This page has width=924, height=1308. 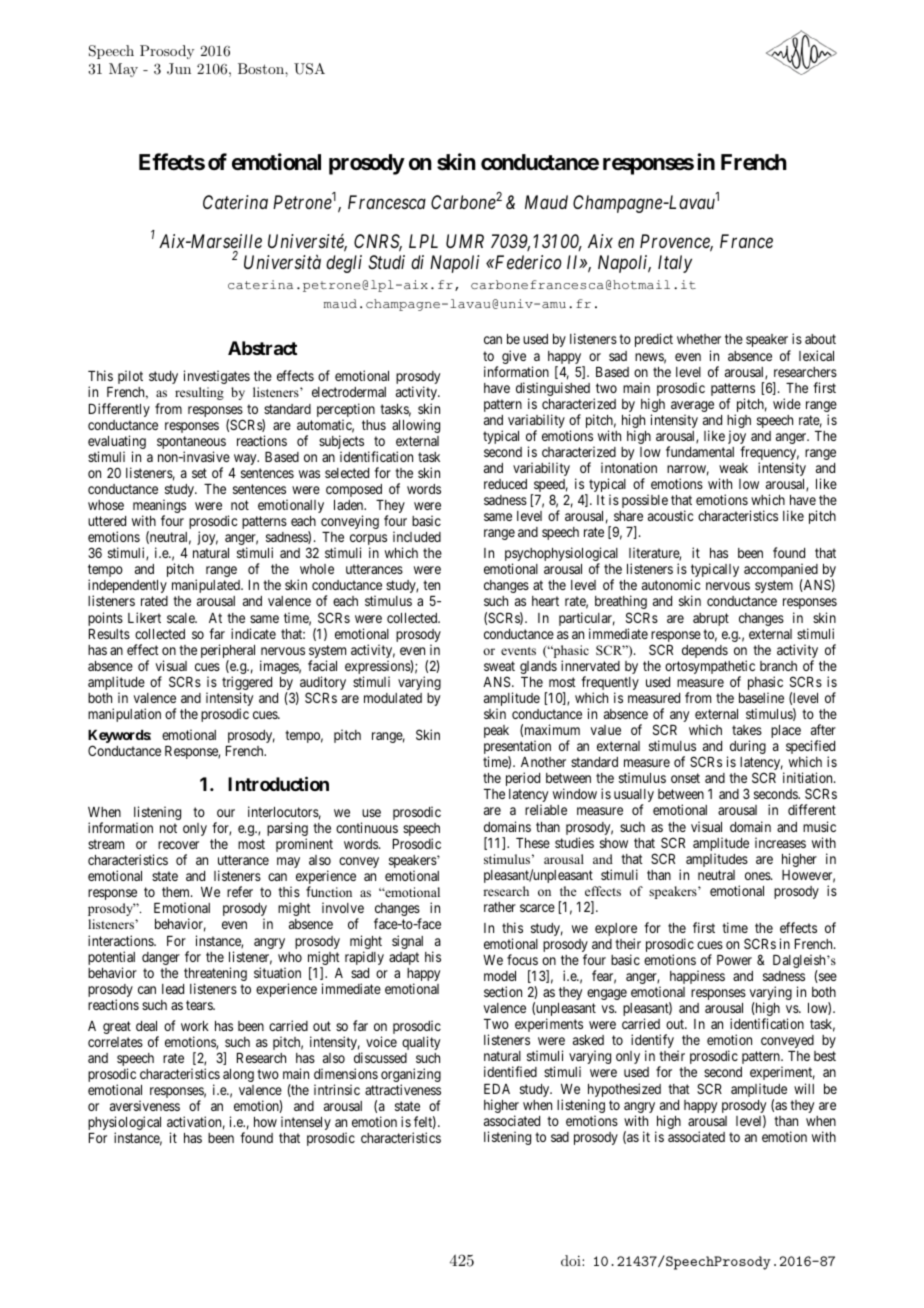 I want to click on Power, so click(x=734, y=960).
